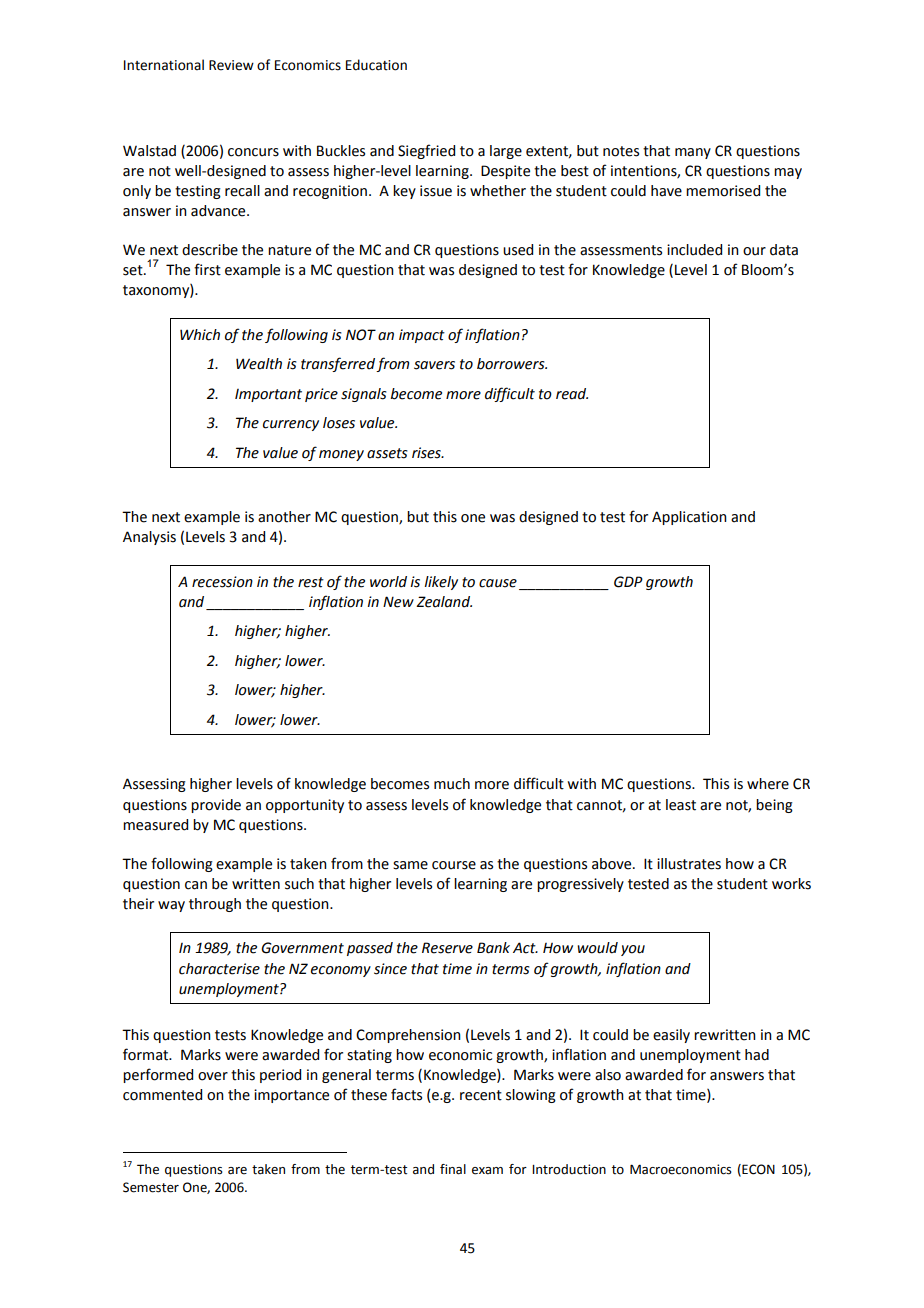 This document has width=924, height=1308. I want to click on currency, so click(291, 425).
